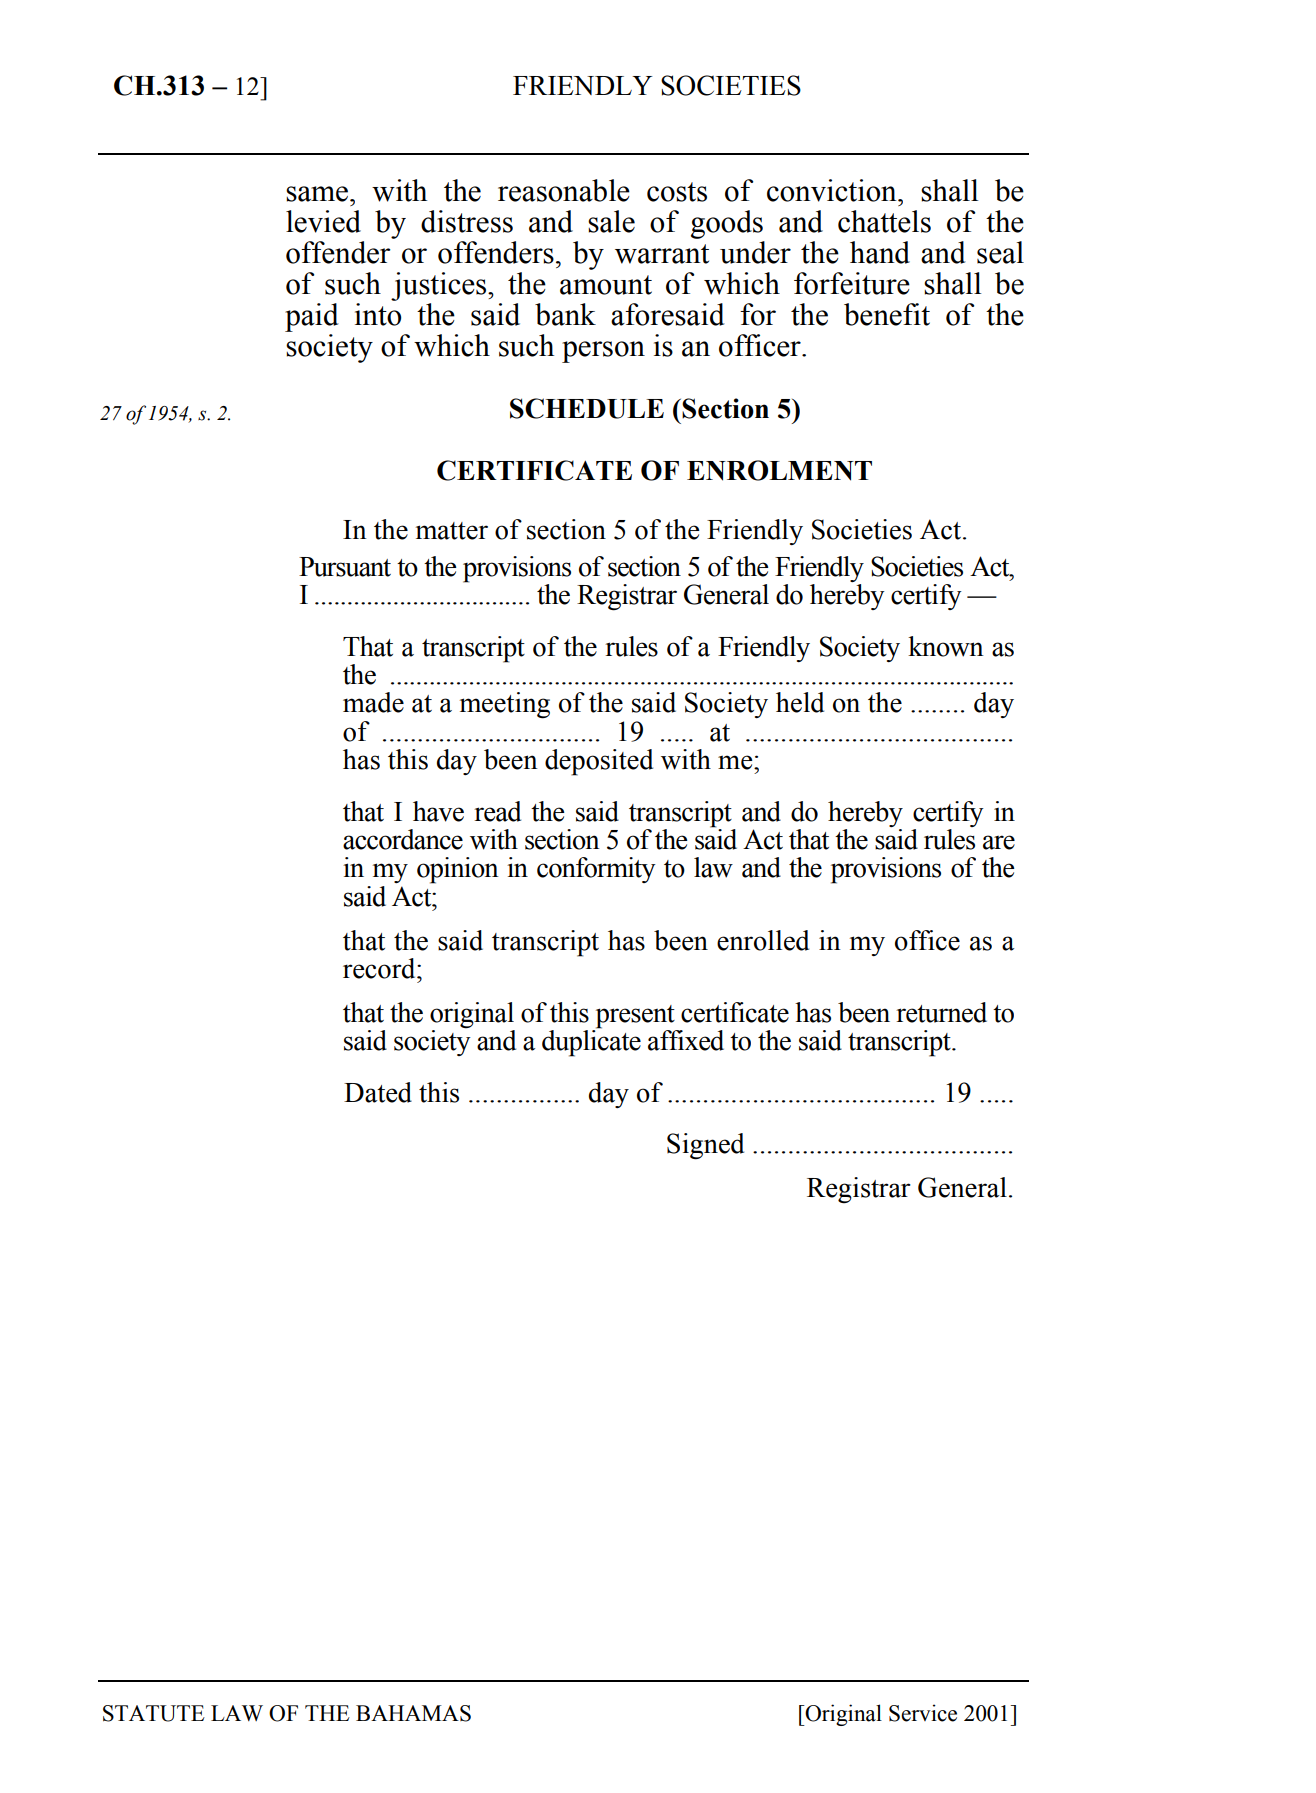 This document has height=1793, width=1316. What do you see at coordinates (686, 1040) in the document?
I see `affixed` at bounding box center [686, 1040].
